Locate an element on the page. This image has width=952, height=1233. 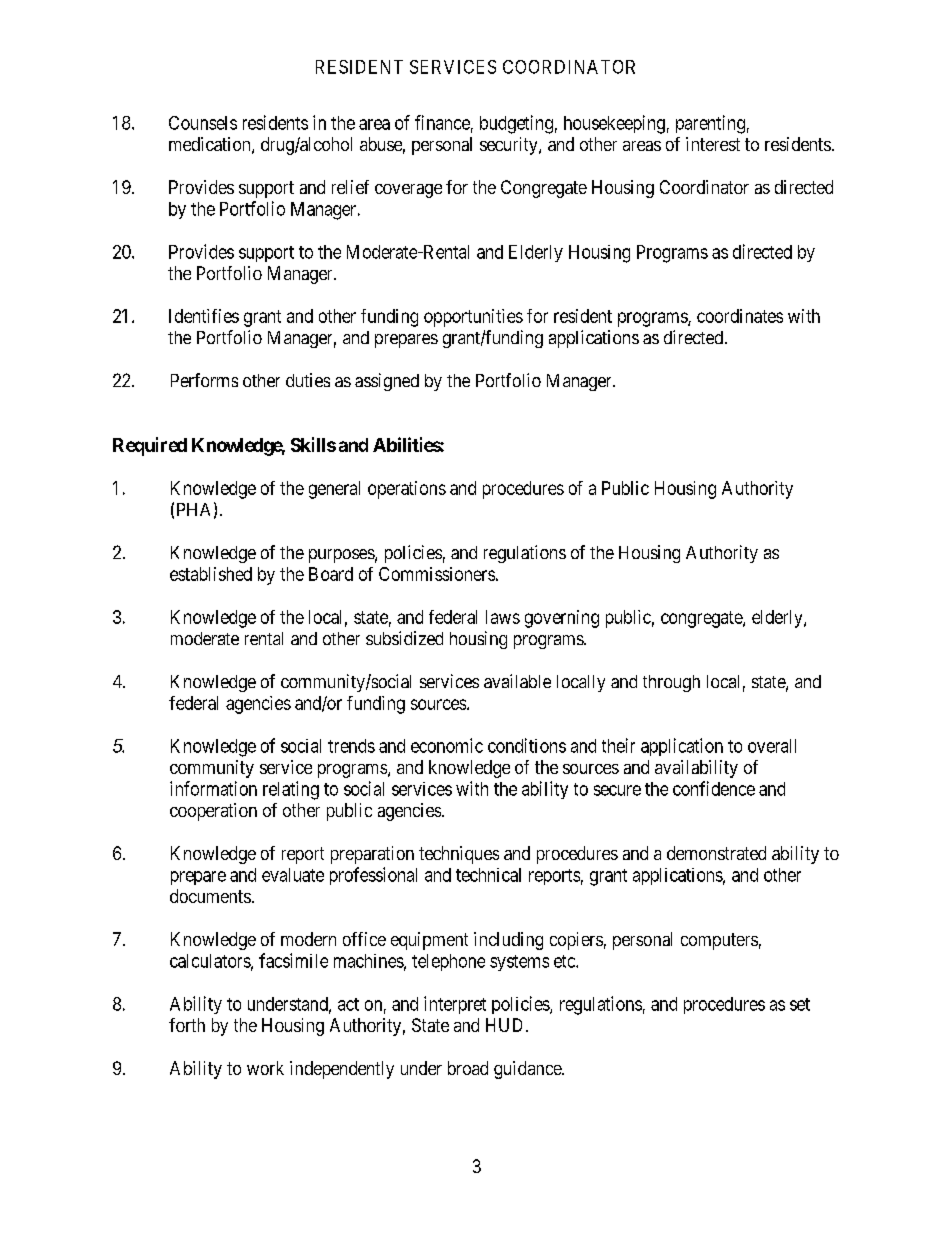
available is located at coordinates (517, 681).
